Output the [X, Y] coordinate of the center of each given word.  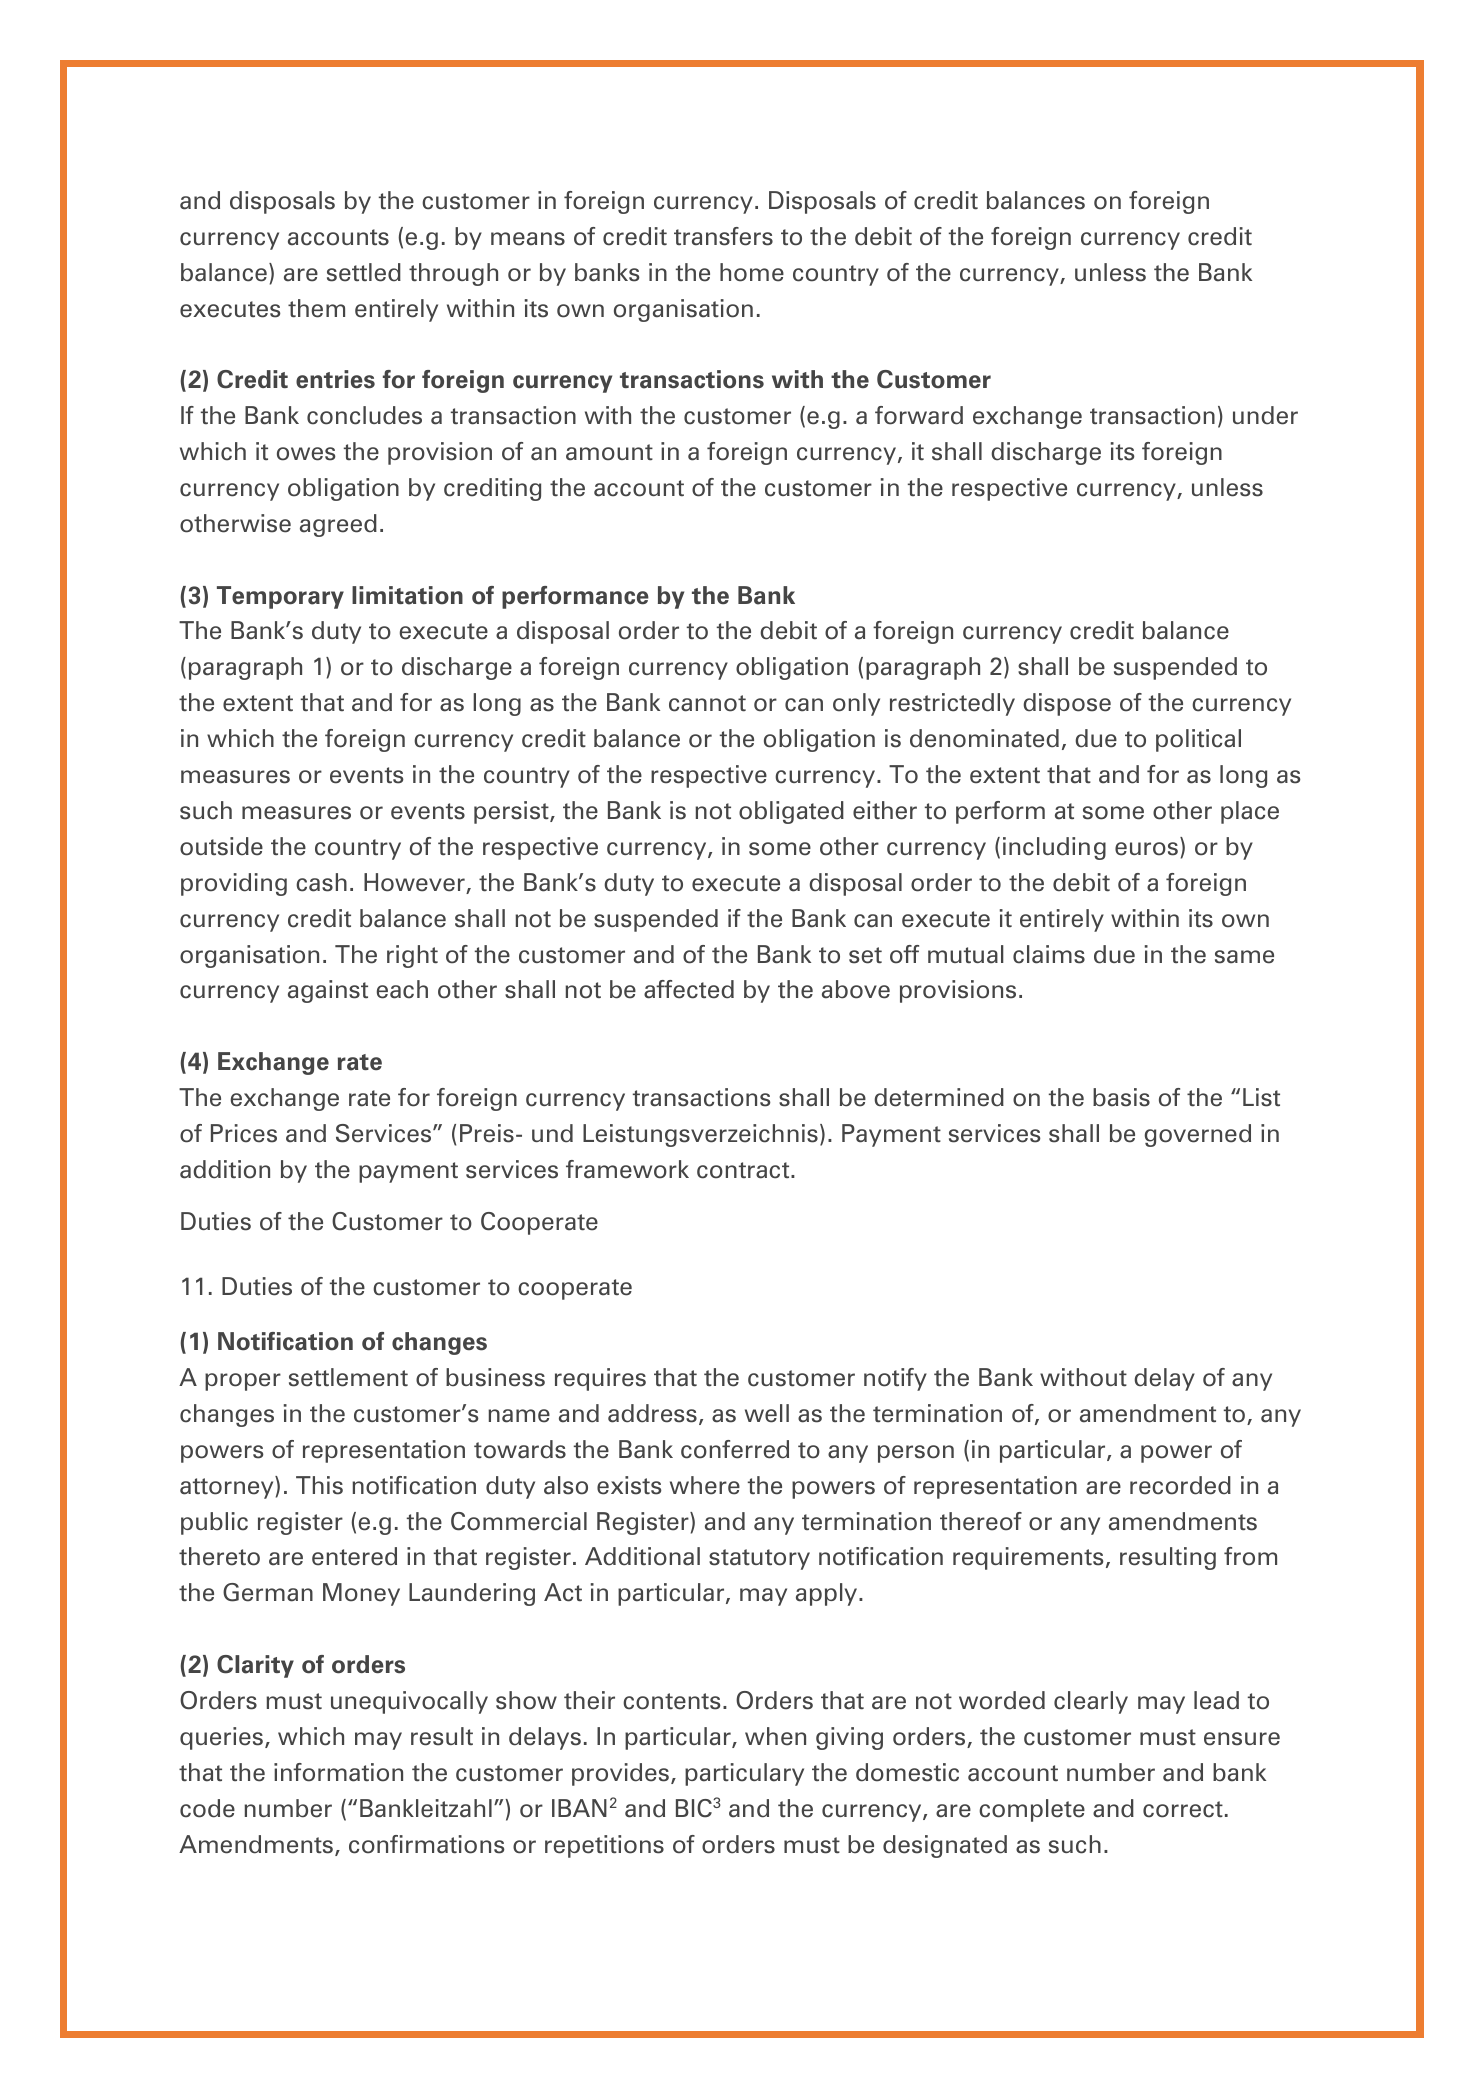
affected [689, 989]
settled [364, 272]
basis [1121, 1097]
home [752, 272]
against [328, 991]
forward [919, 415]
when [775, 1736]
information [338, 1772]
